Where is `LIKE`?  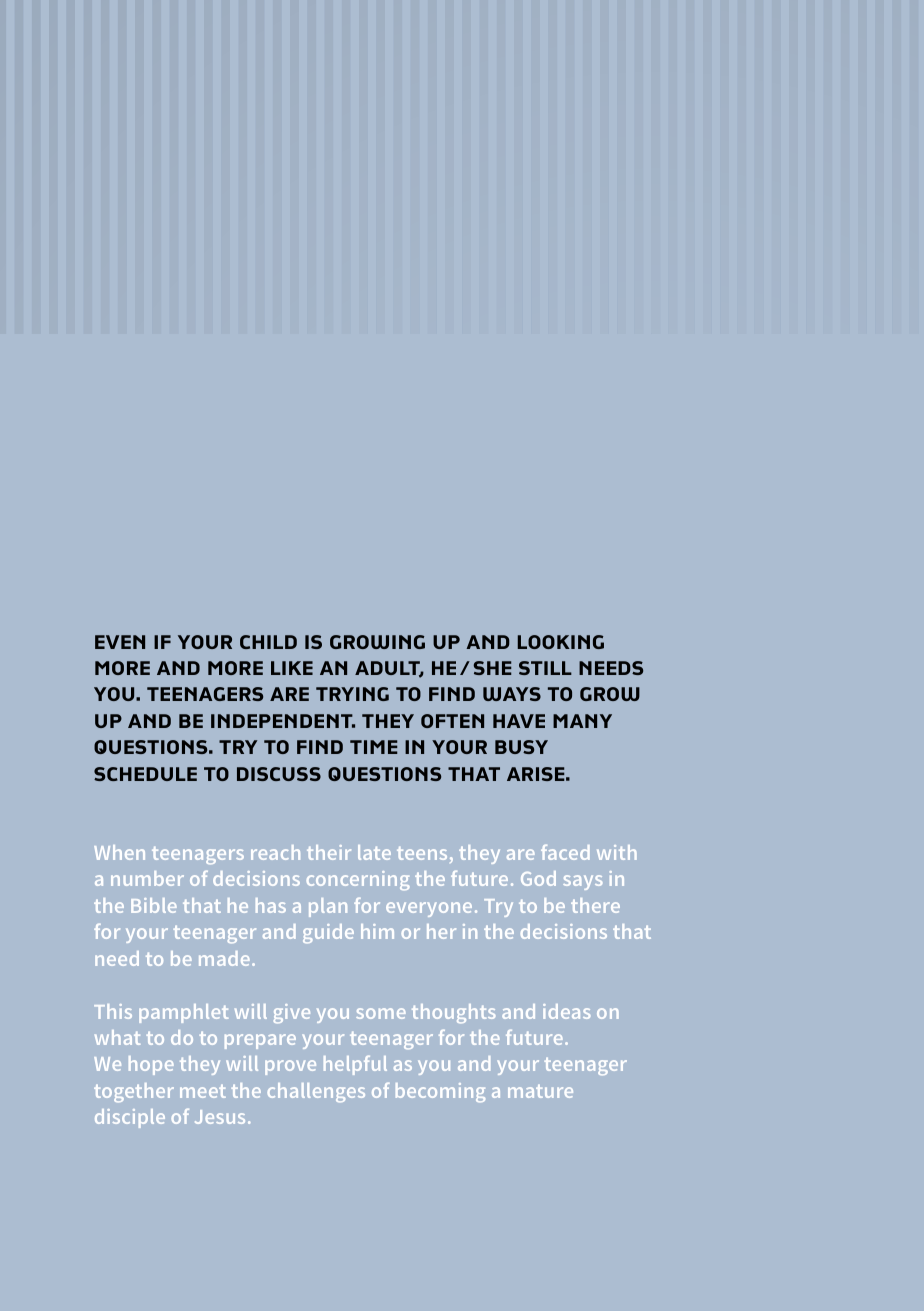 LIKE is located at coordinates (292, 668).
